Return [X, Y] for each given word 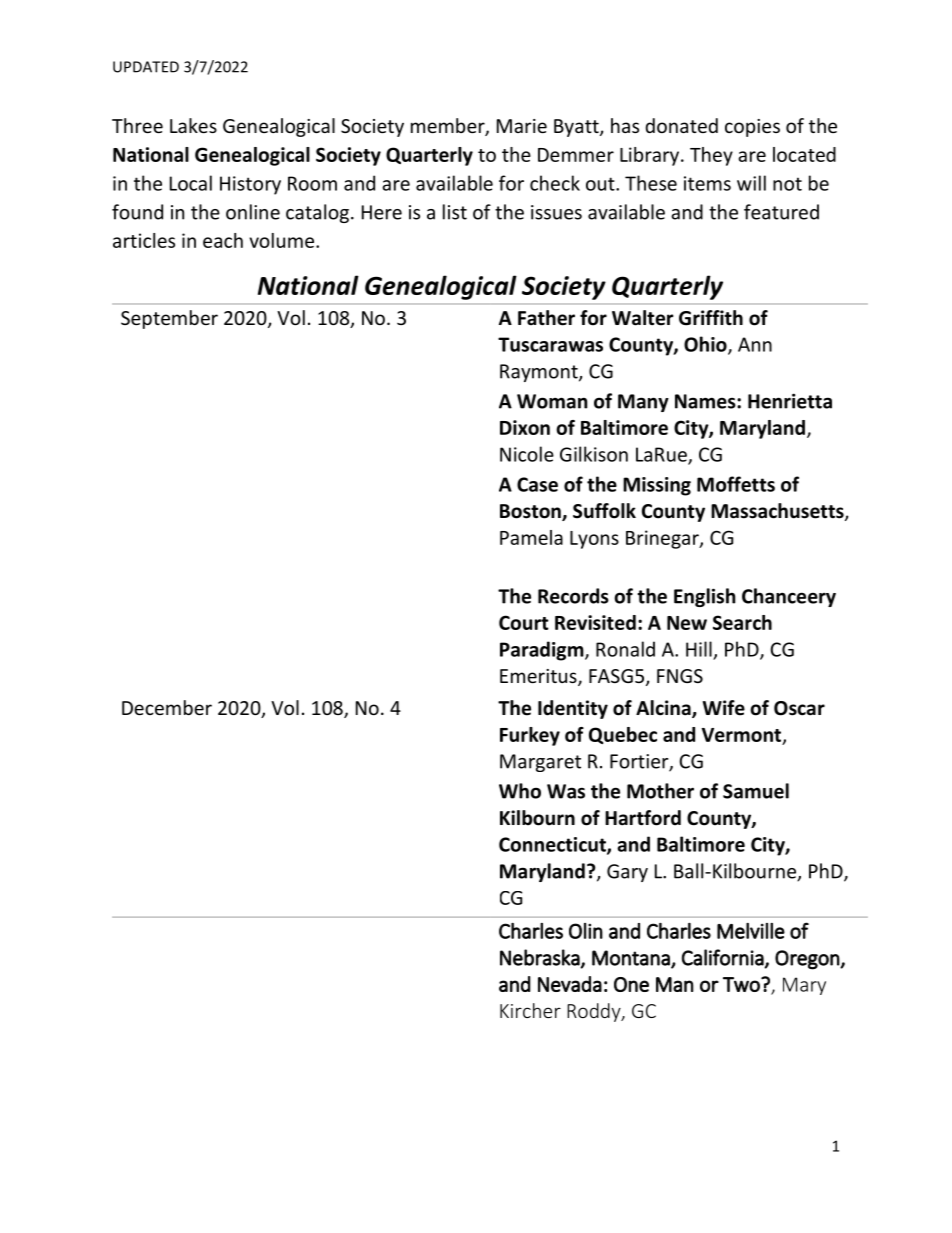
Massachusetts [778, 512]
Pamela [531, 537]
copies [752, 128]
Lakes [193, 125]
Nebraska [541, 958]
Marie [522, 126]
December [167, 707]
